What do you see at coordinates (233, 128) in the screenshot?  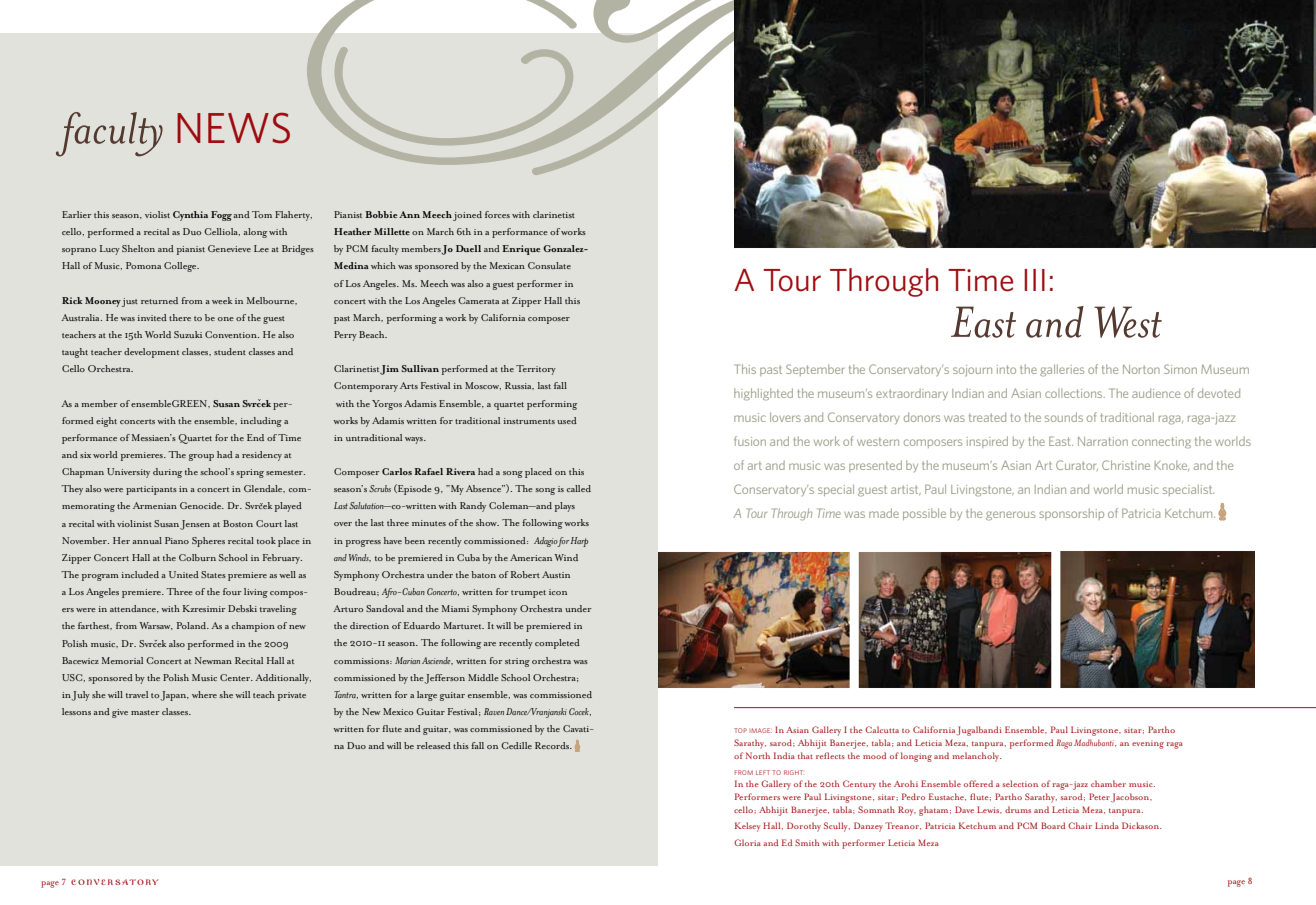 I see `news` at bounding box center [233, 128].
